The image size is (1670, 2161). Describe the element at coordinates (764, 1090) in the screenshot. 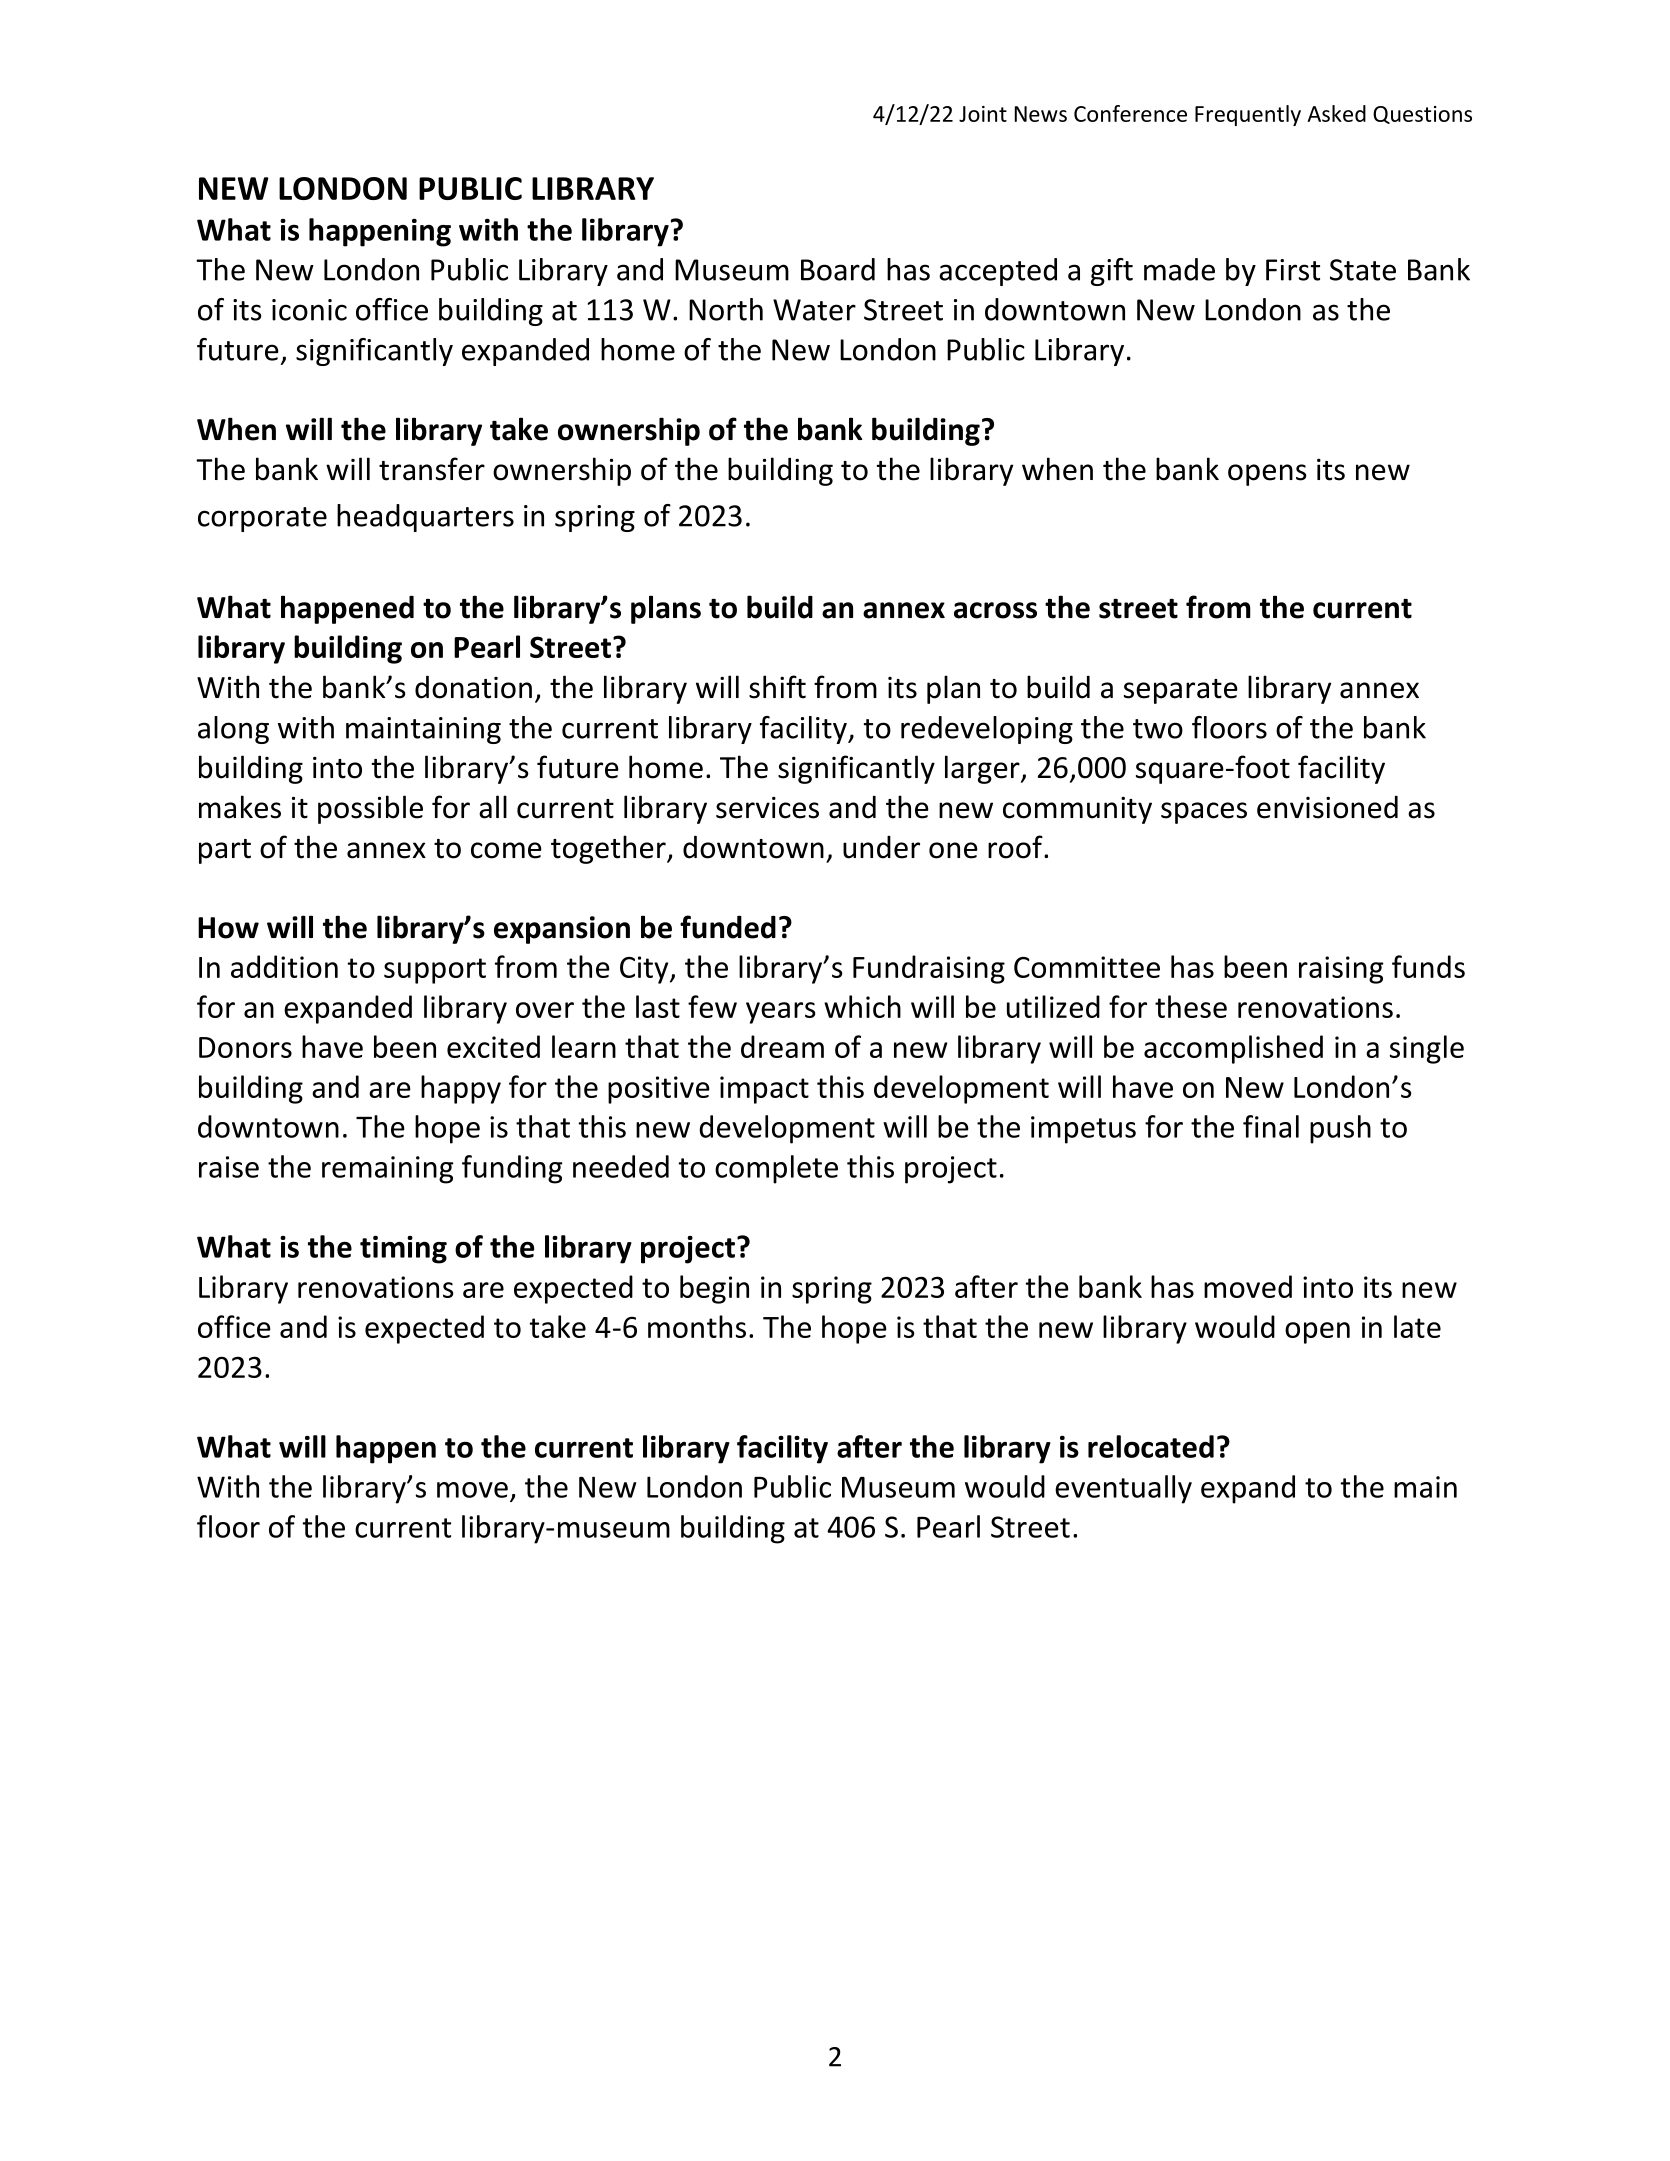

I see `impact` at that location.
